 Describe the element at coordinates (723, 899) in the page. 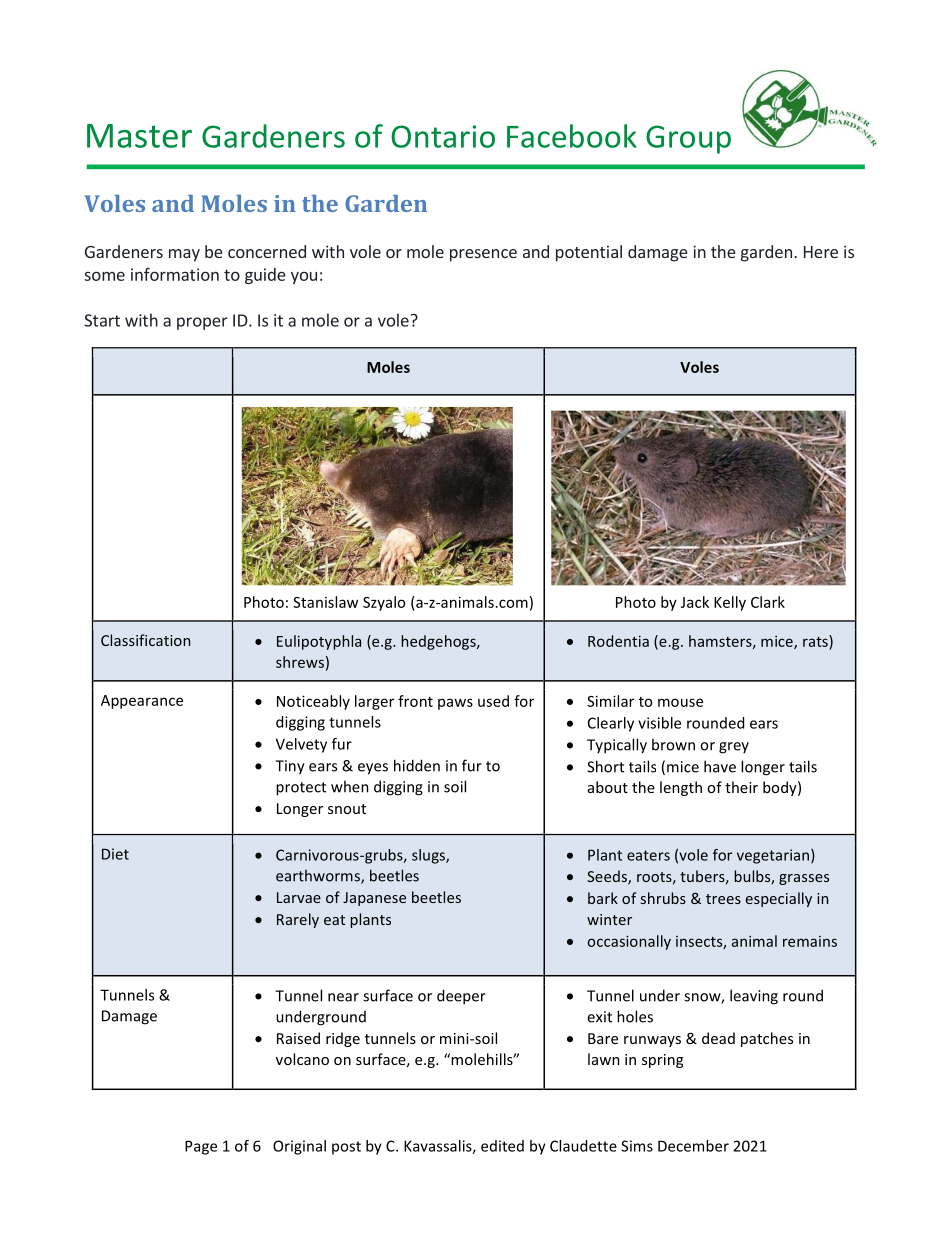

I see `trees` at that location.
